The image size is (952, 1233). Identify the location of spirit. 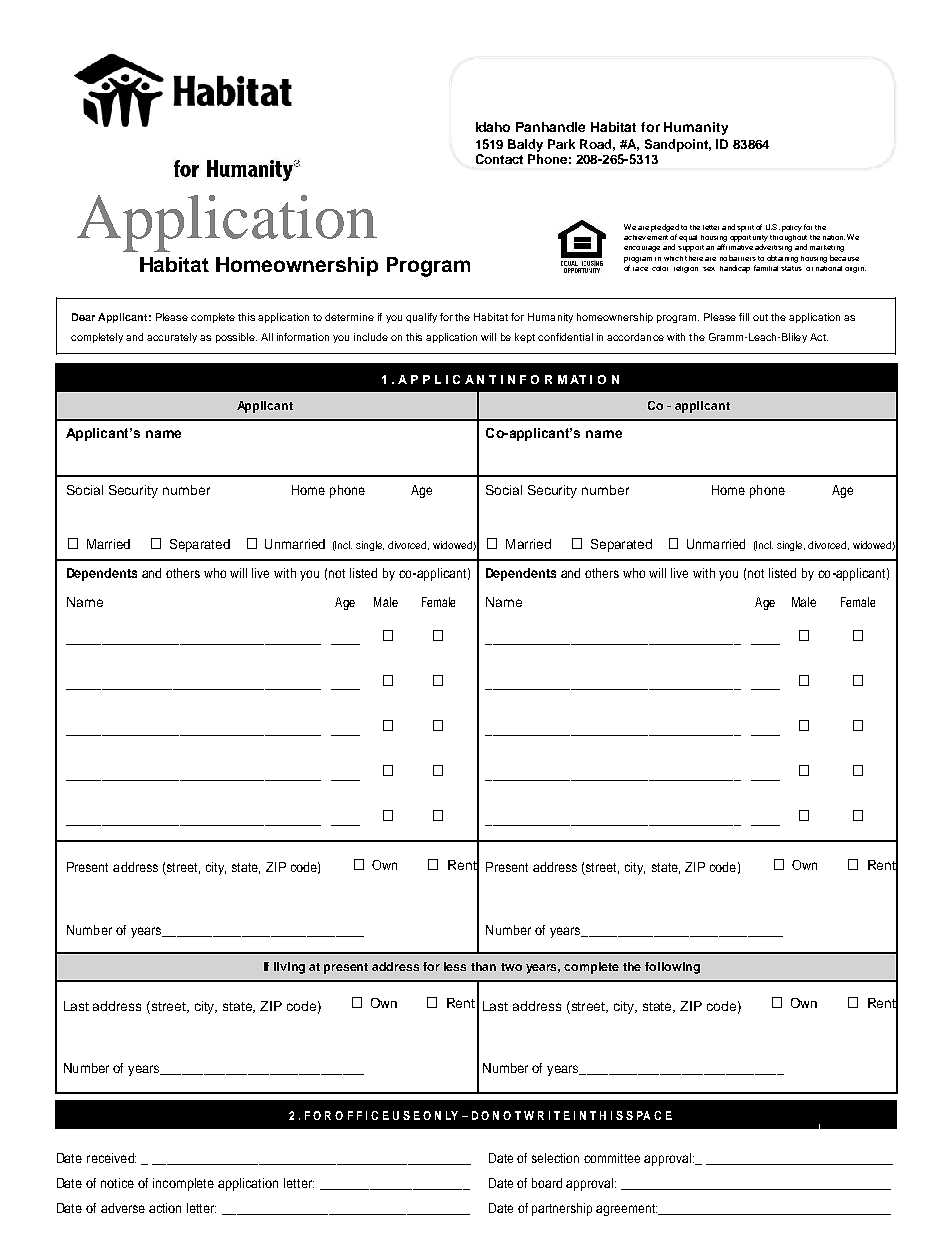
(745, 228).
